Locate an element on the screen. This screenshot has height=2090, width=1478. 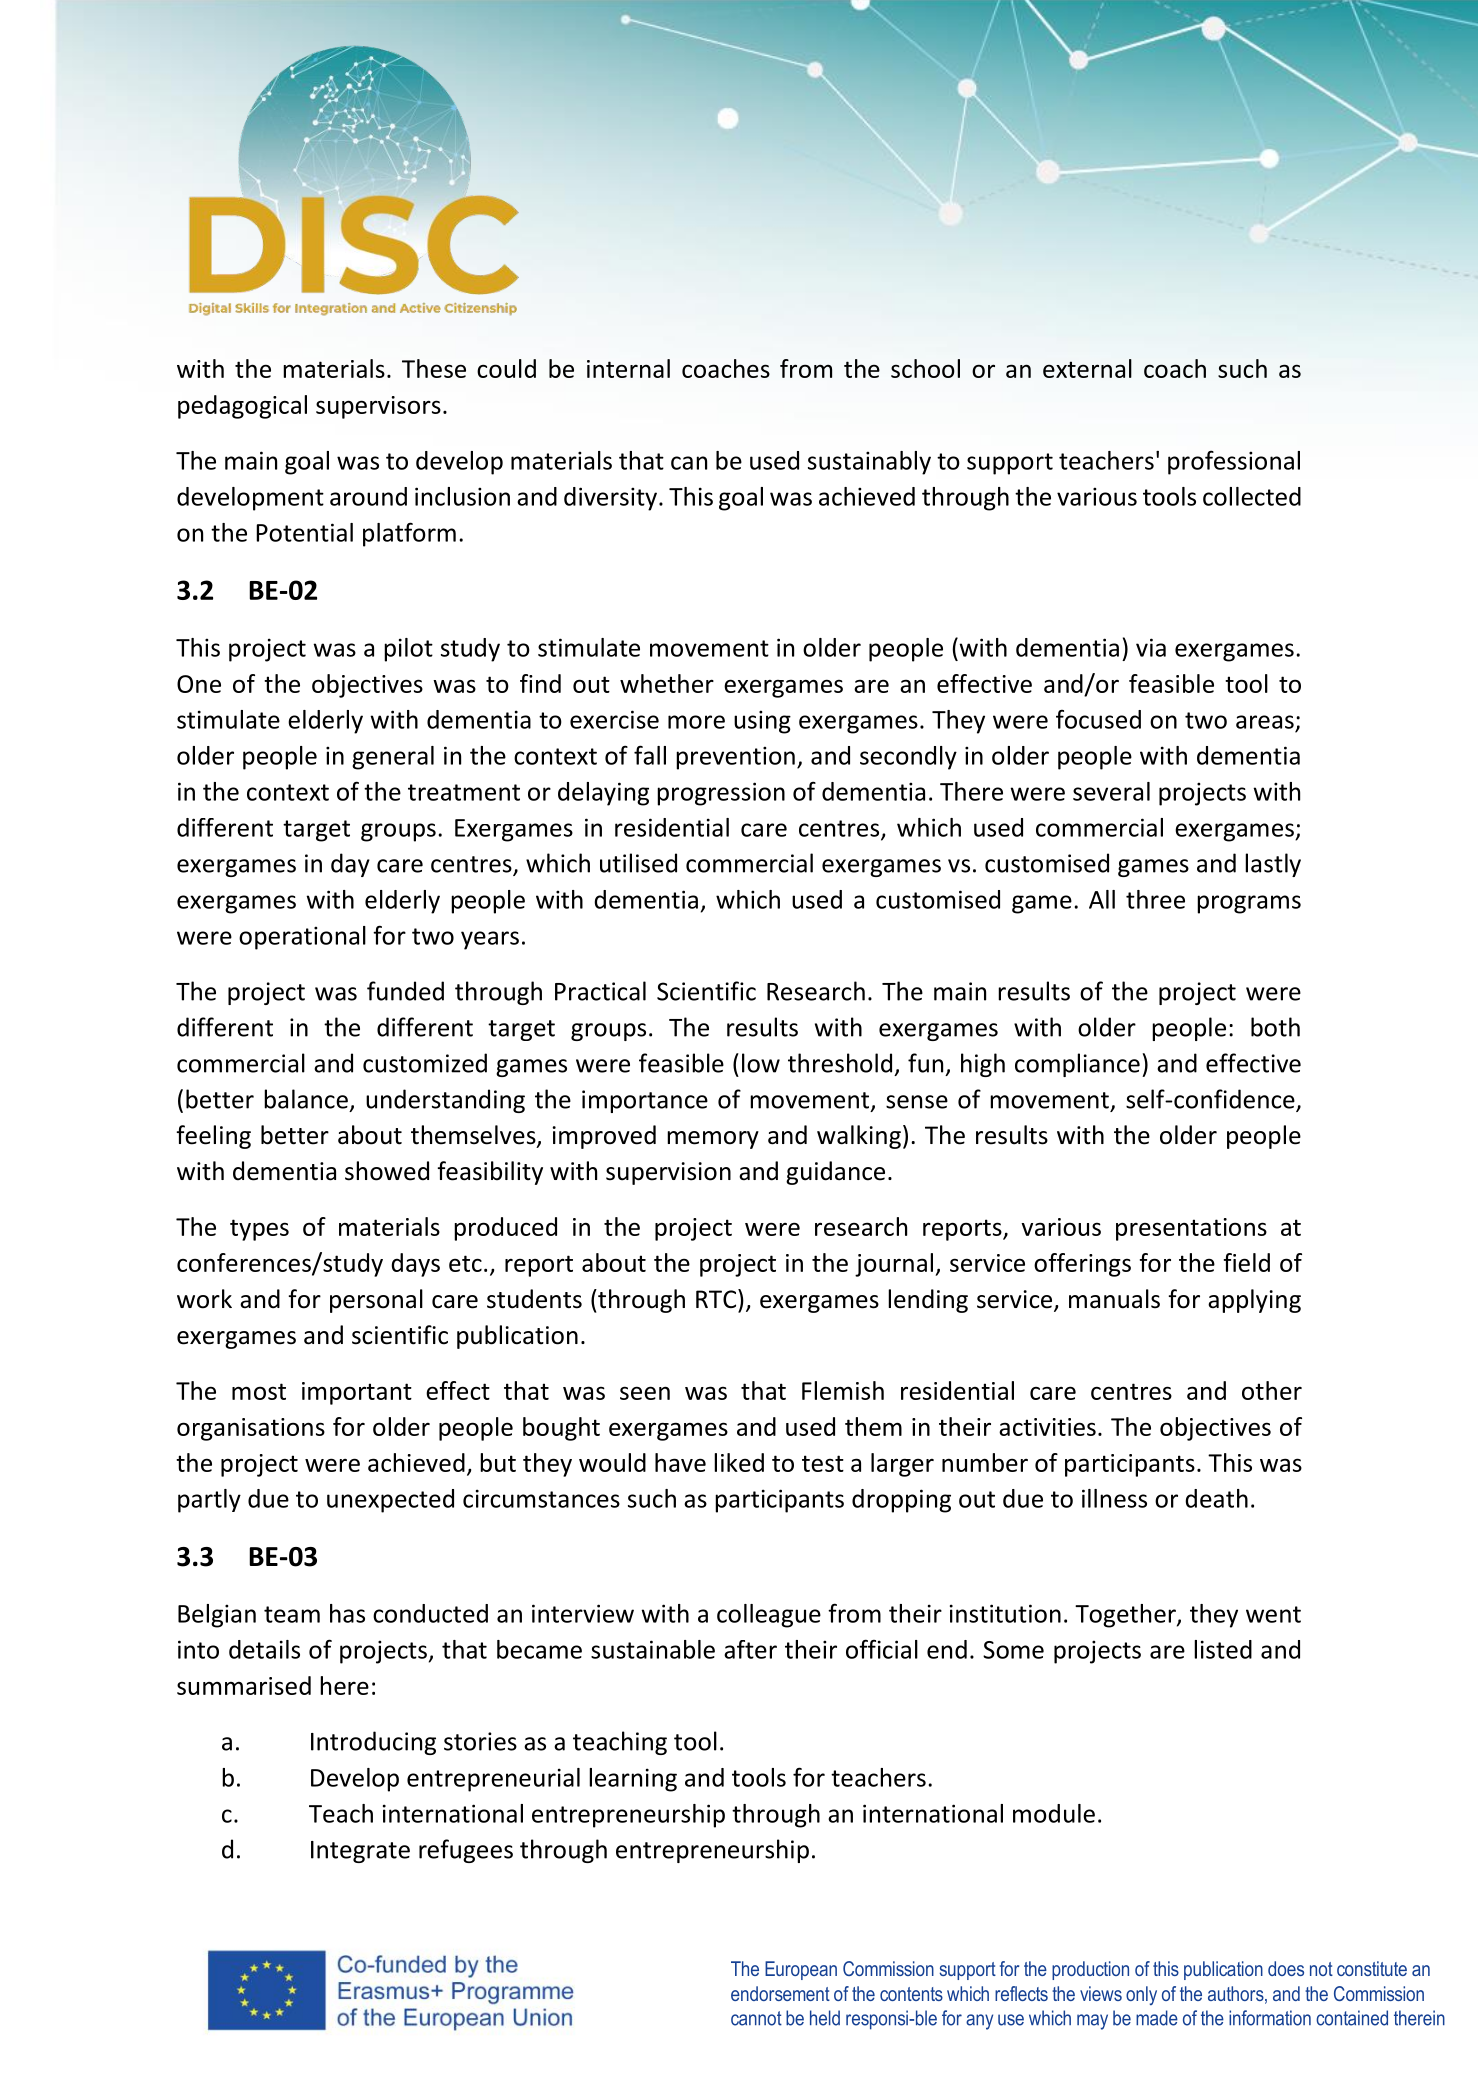
sustainably is located at coordinates (869, 463).
